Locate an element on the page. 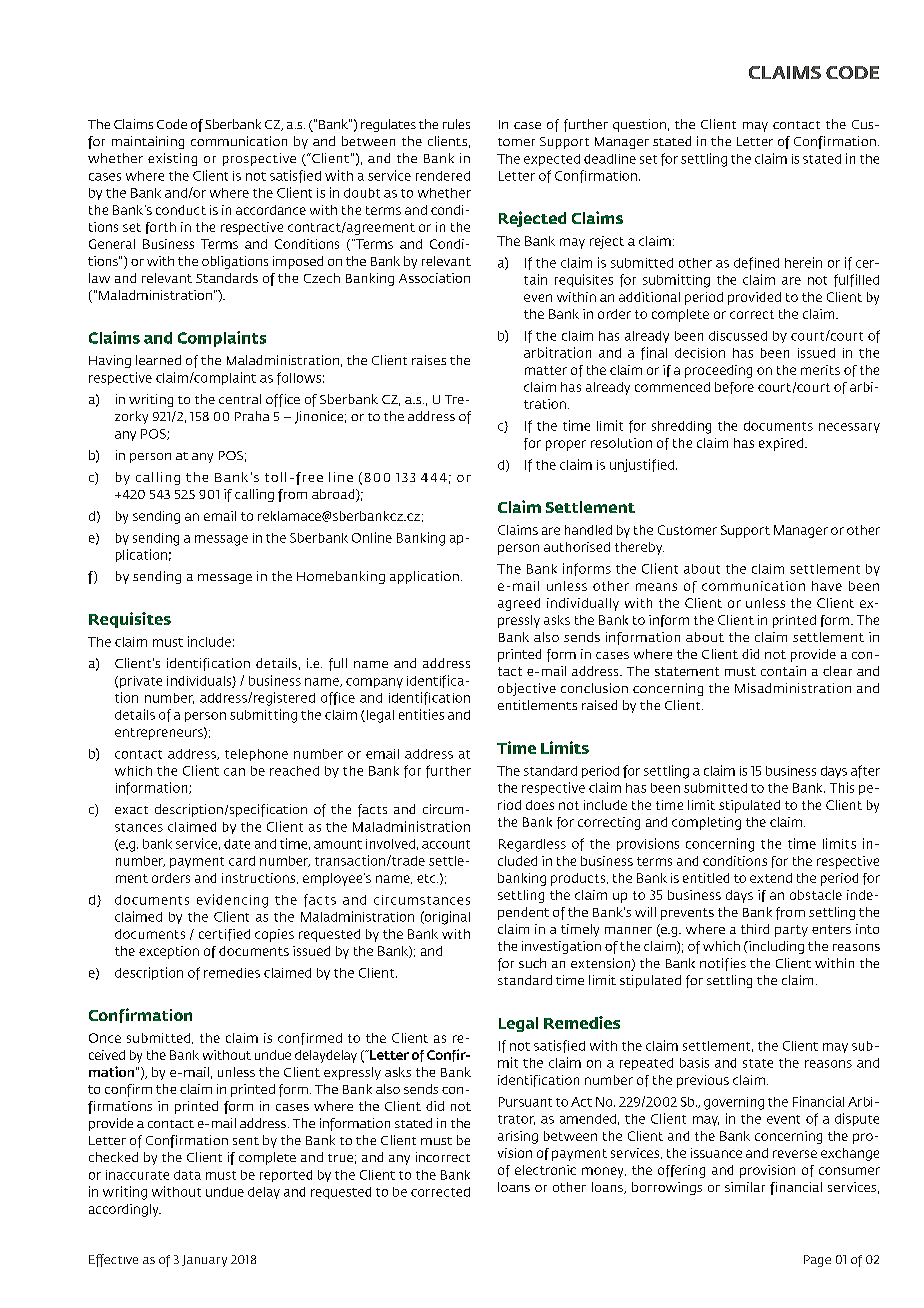 This page has height=1308, width=924. rendered is located at coordinates (443, 176).
